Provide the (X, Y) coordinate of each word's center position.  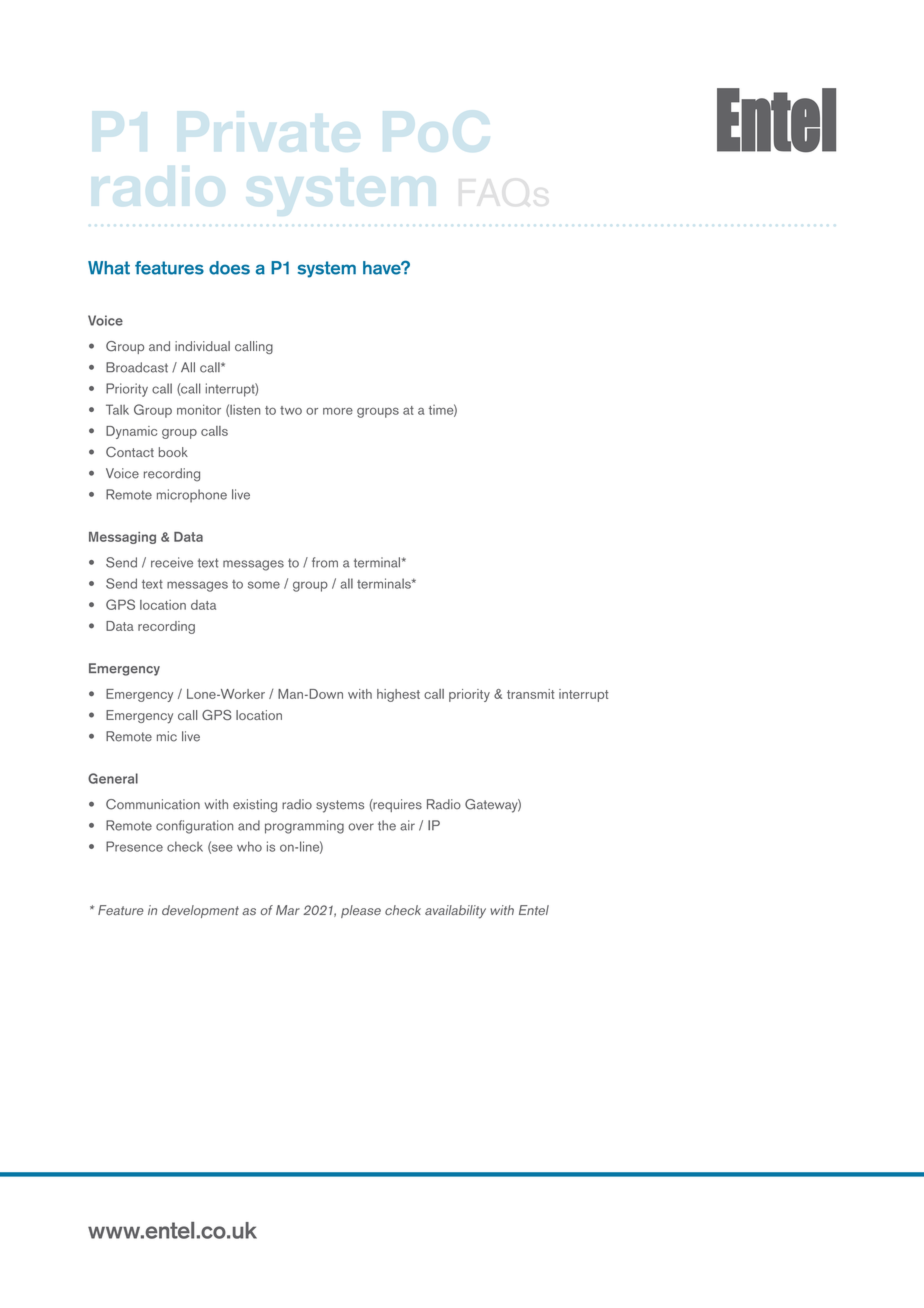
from (325, 562)
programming (304, 827)
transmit (531, 694)
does (229, 268)
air (407, 825)
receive (172, 562)
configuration (194, 827)
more (338, 411)
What (109, 268)
